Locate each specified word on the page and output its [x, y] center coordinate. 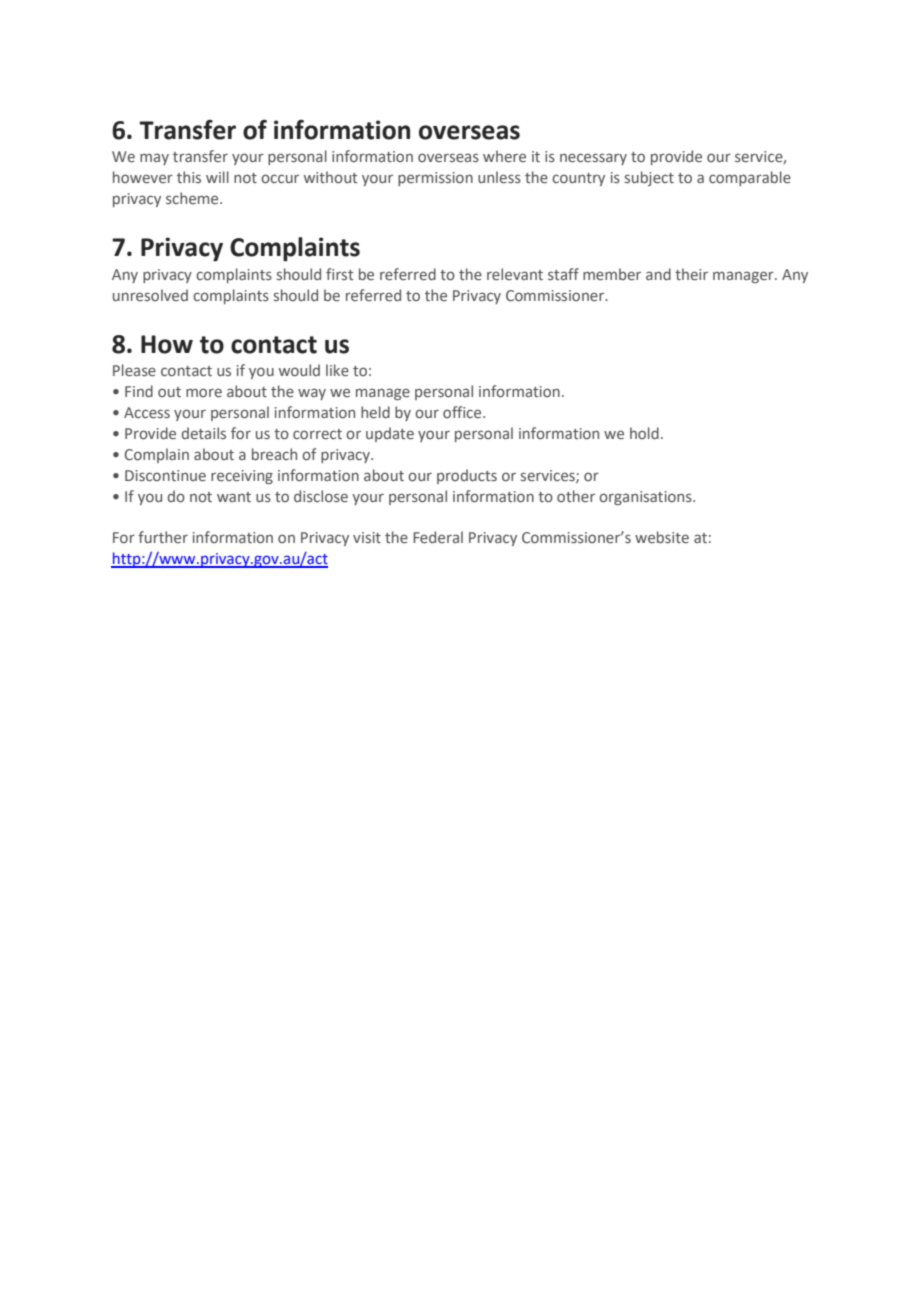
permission [435, 179]
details [204, 433]
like [337, 370]
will [217, 177]
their [691, 274]
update [390, 434]
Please [134, 370]
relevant [515, 274]
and [658, 274]
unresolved [150, 295]
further [163, 537]
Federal [438, 537]
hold [644, 433]
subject [649, 178]
